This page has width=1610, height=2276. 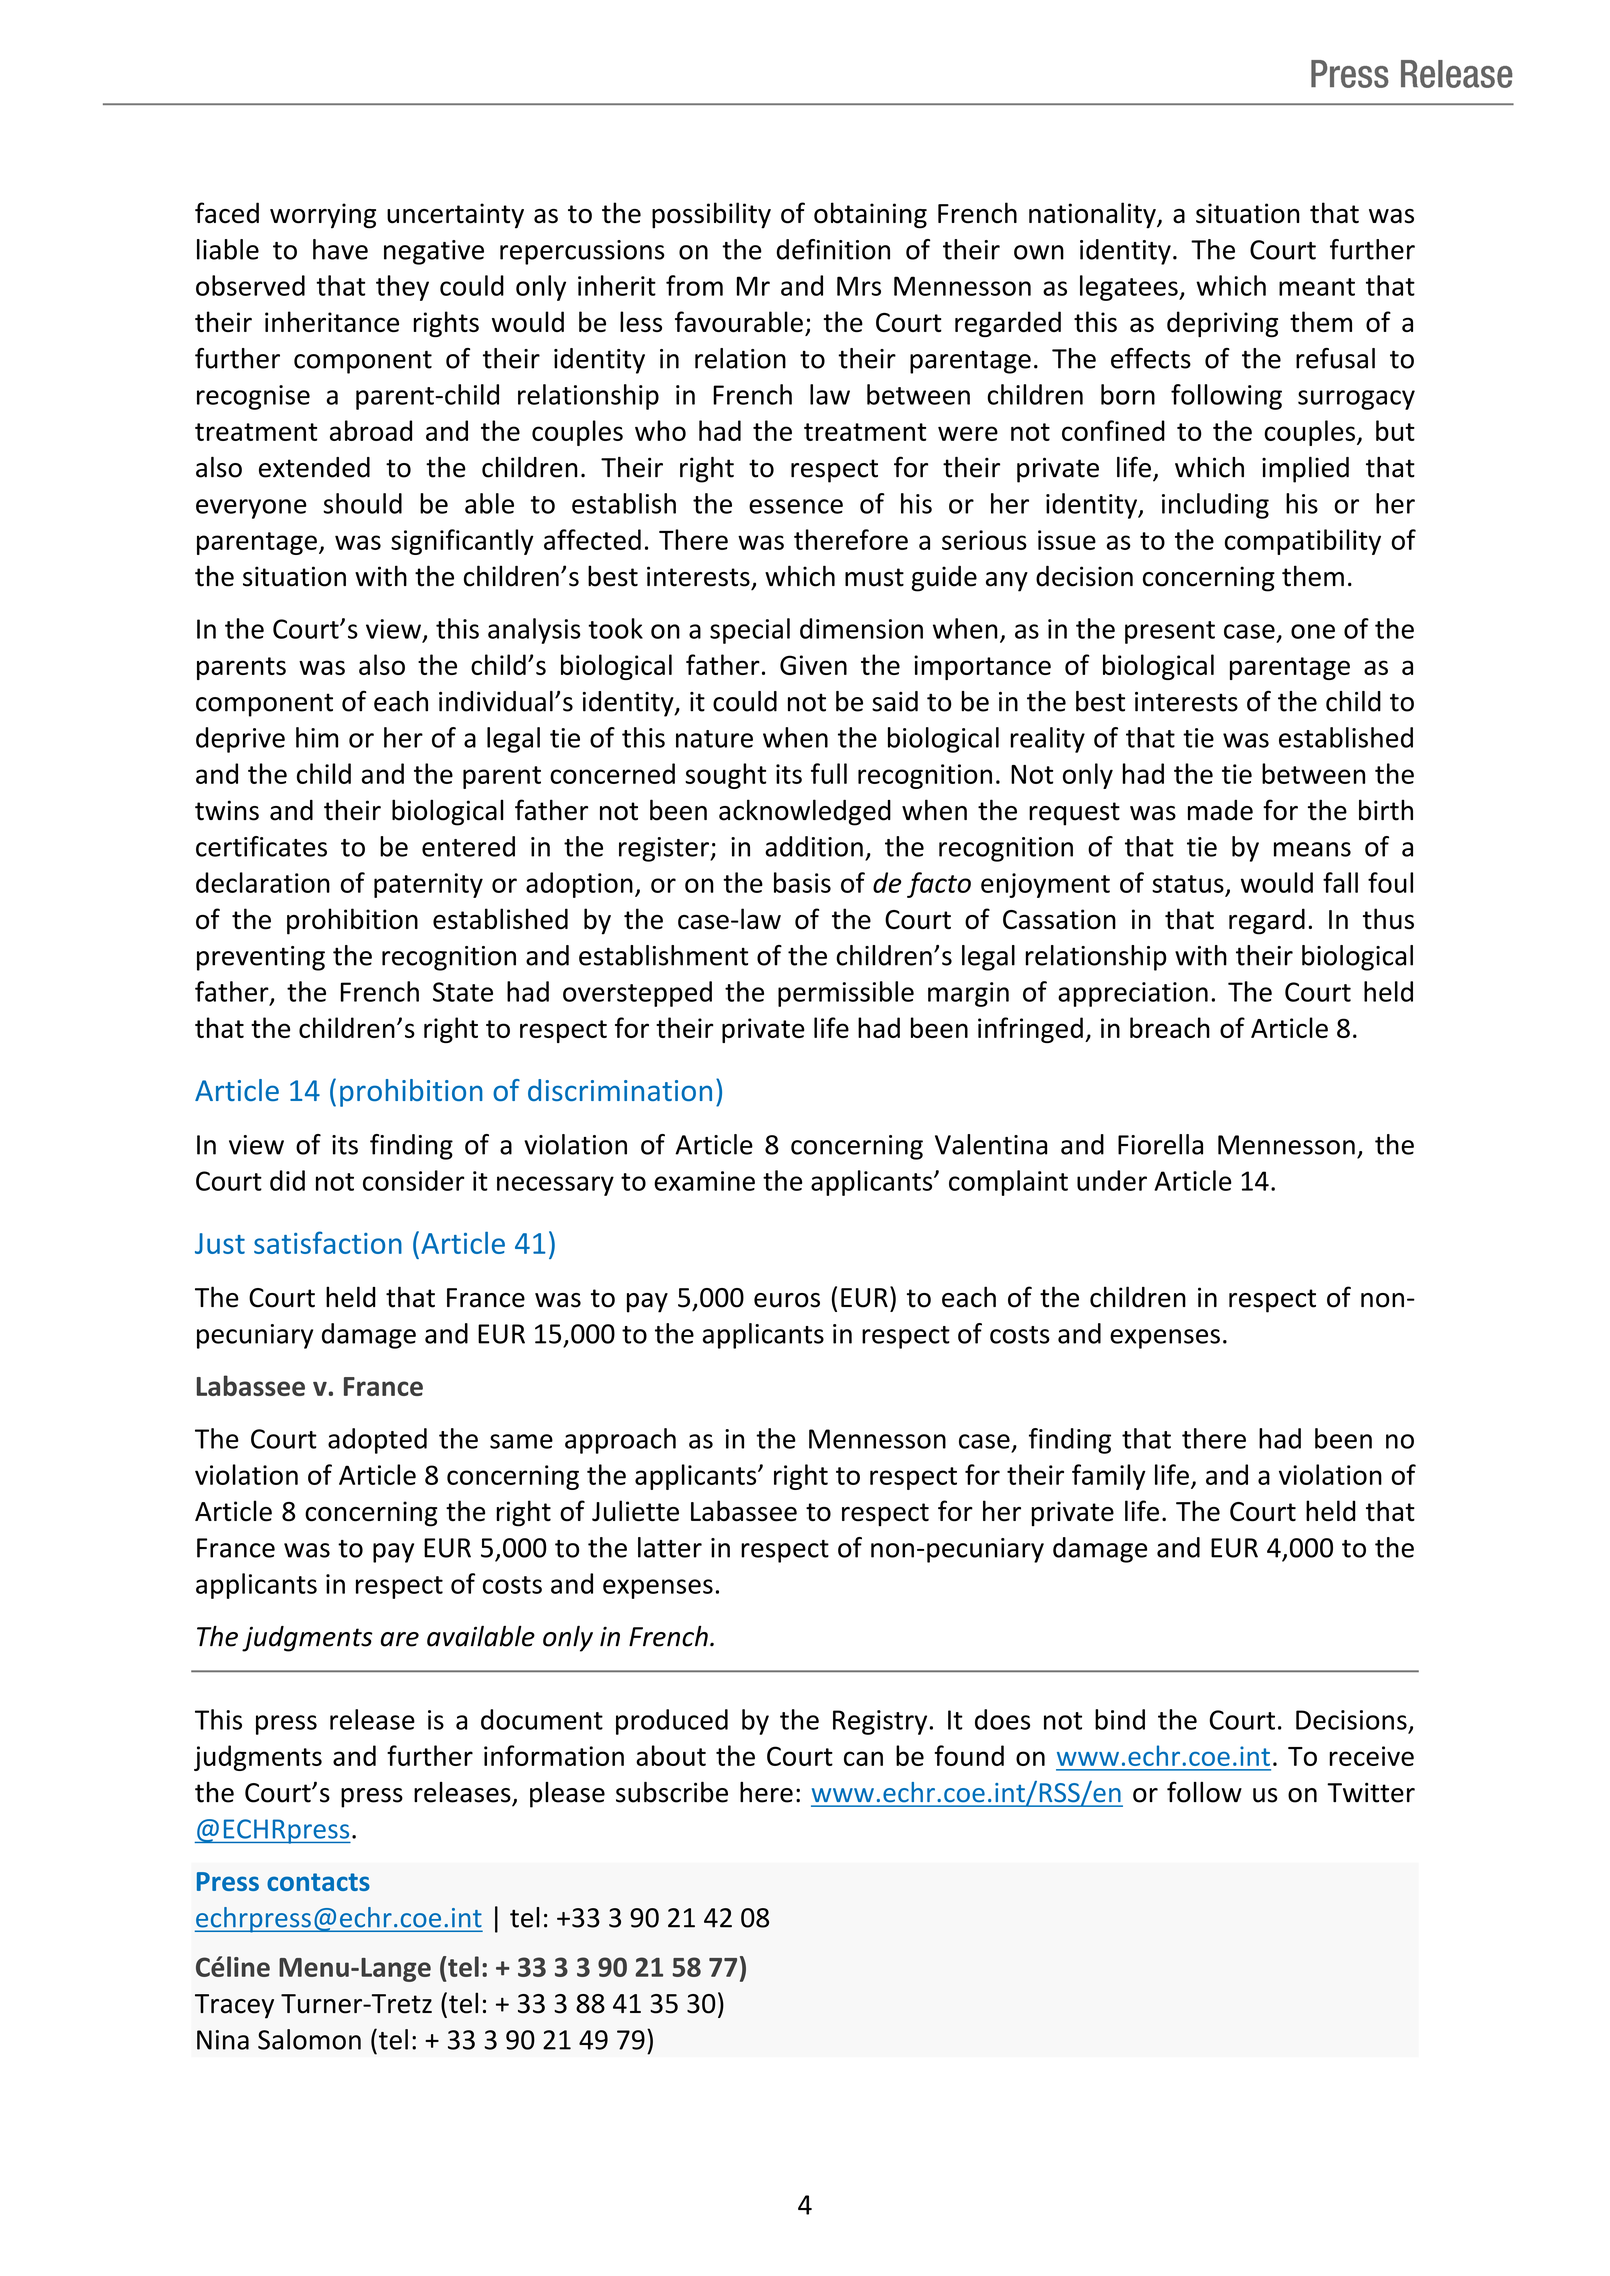 I want to click on Salomon, so click(x=309, y=2039).
